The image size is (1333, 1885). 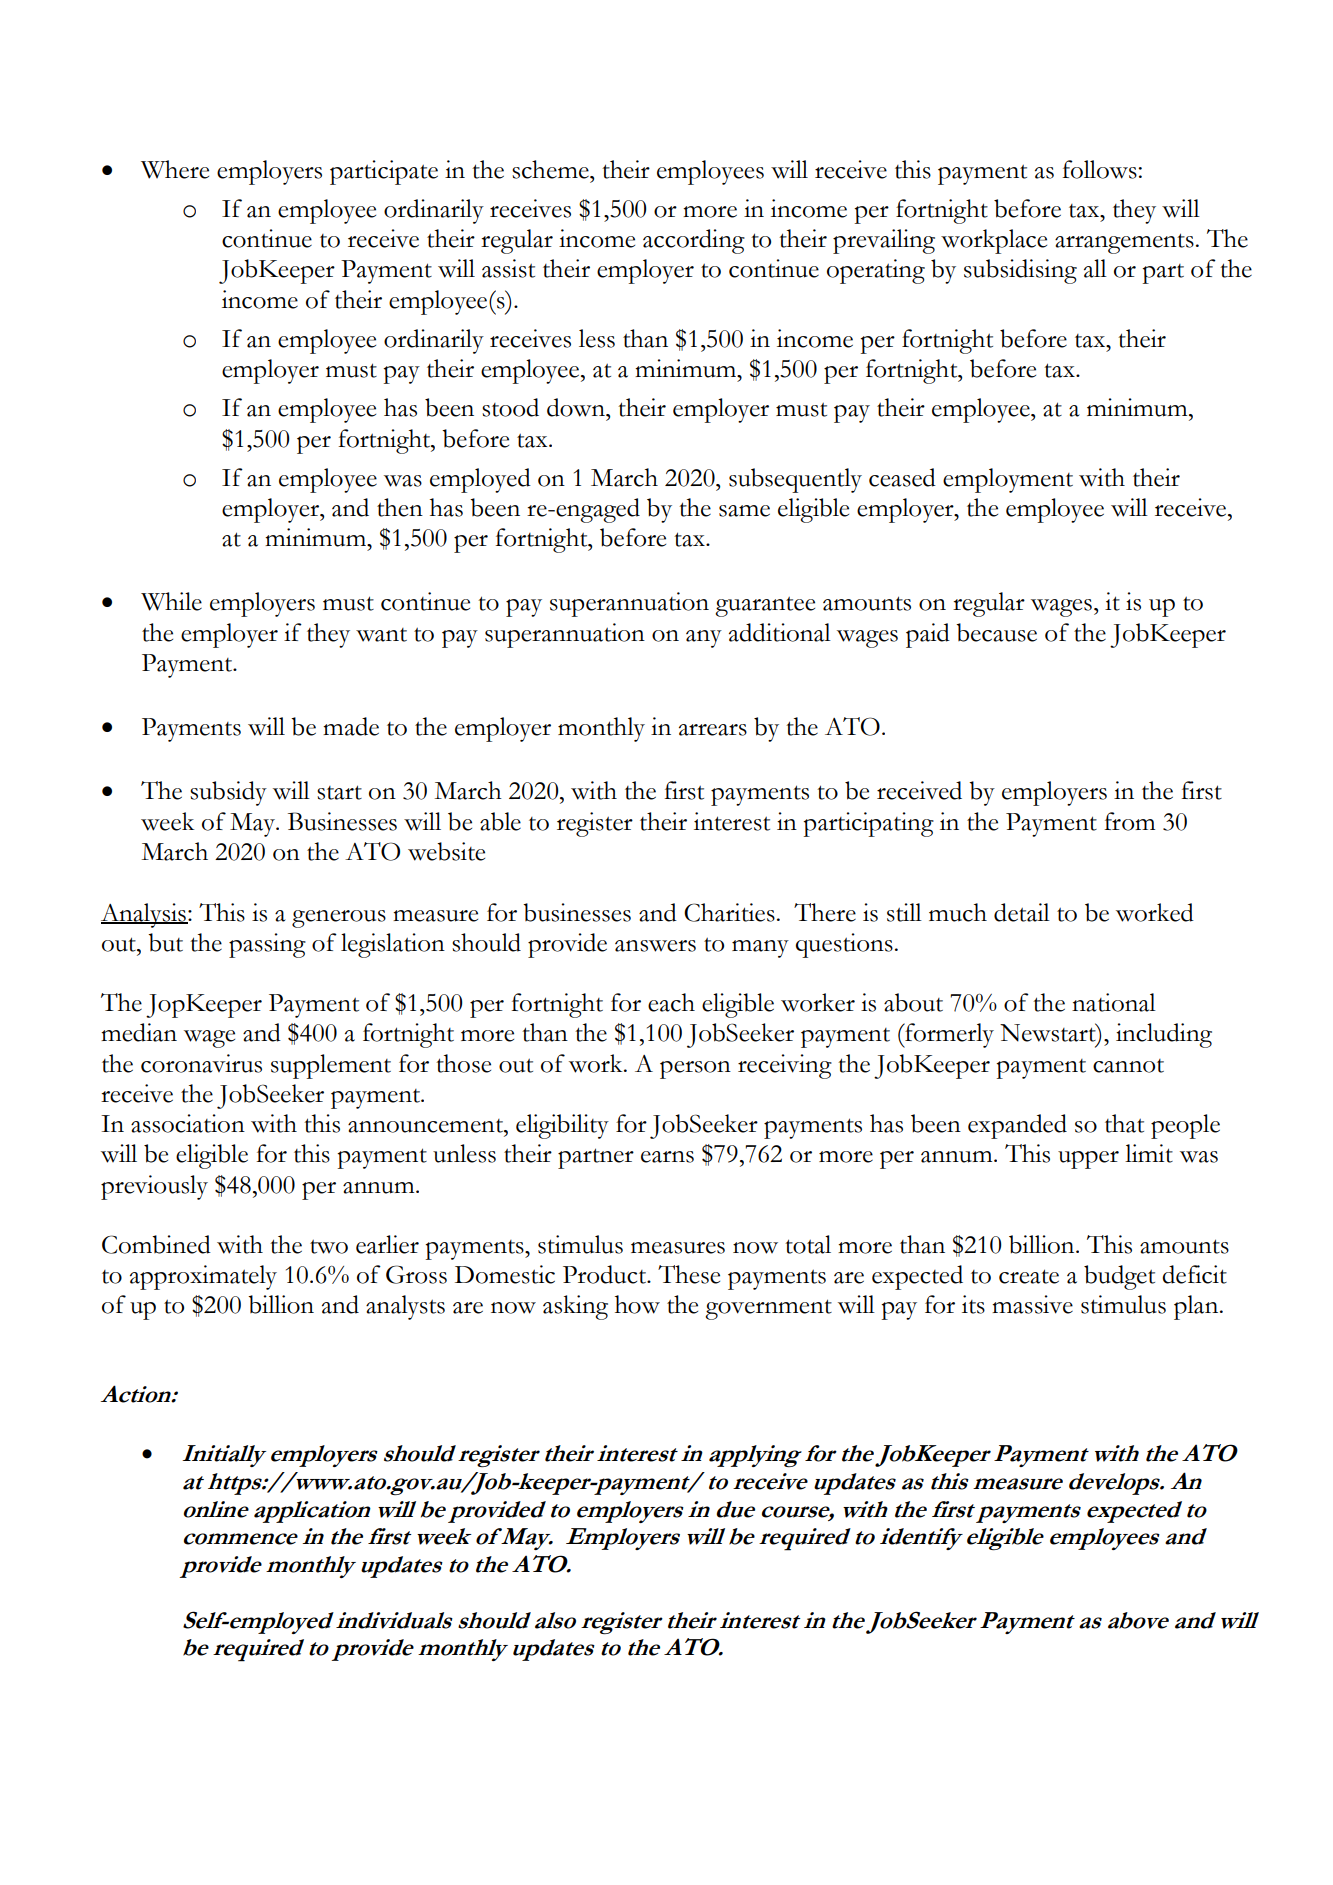 What do you see at coordinates (713, 730) in the screenshot?
I see `arrears` at bounding box center [713, 730].
